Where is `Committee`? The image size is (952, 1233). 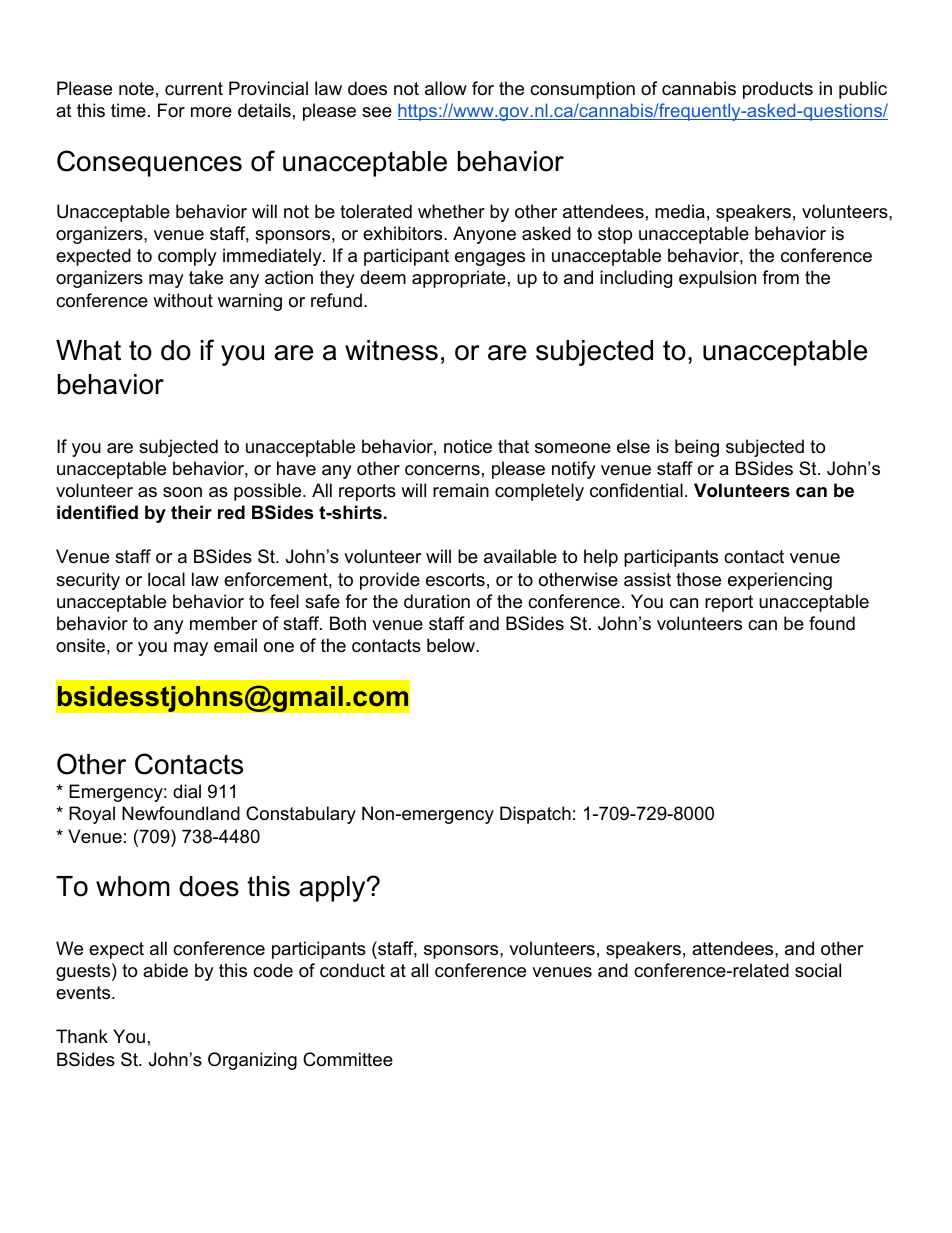
Committee is located at coordinates (348, 1059).
